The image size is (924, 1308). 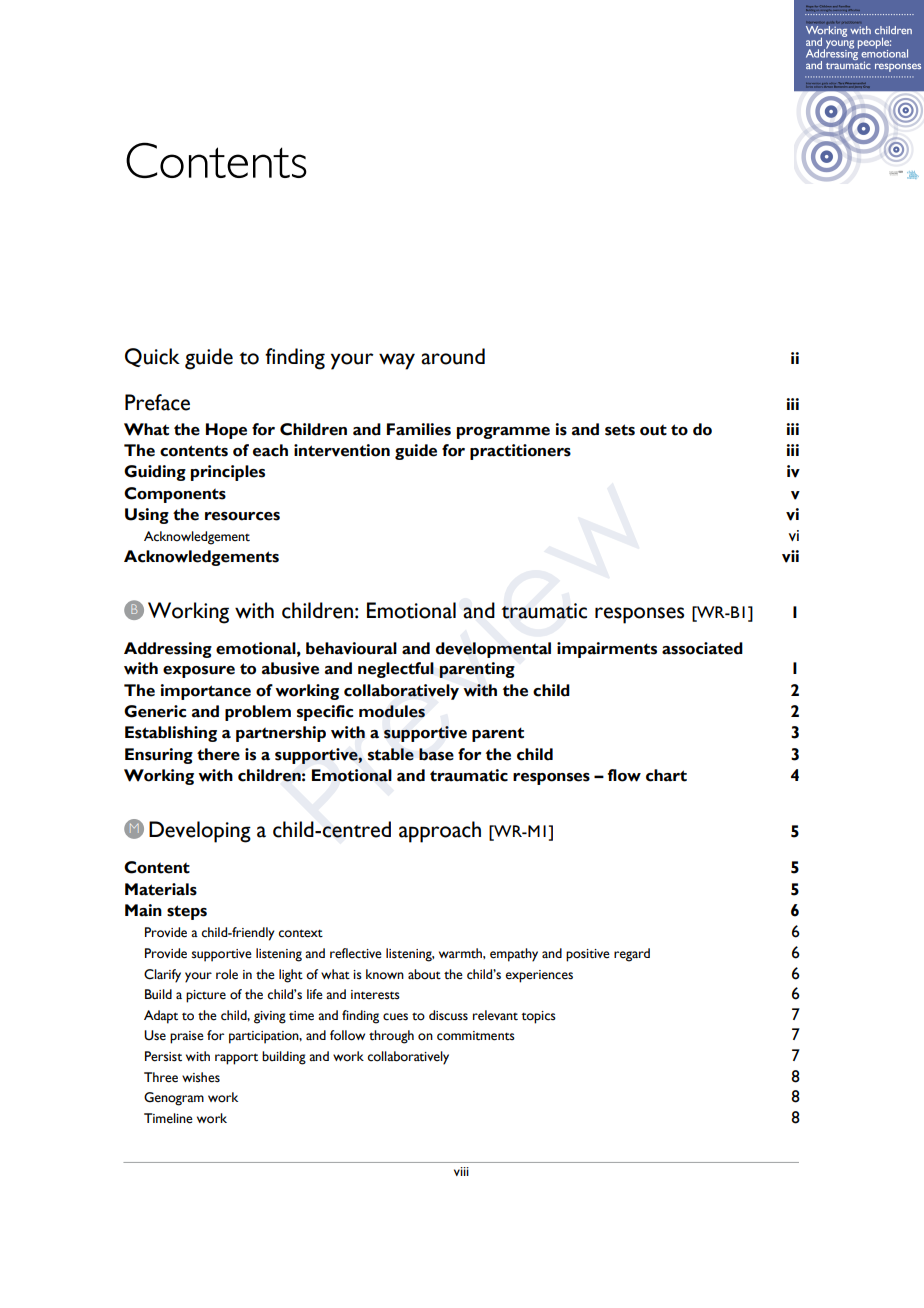 I want to click on neglectful, so click(x=396, y=670).
